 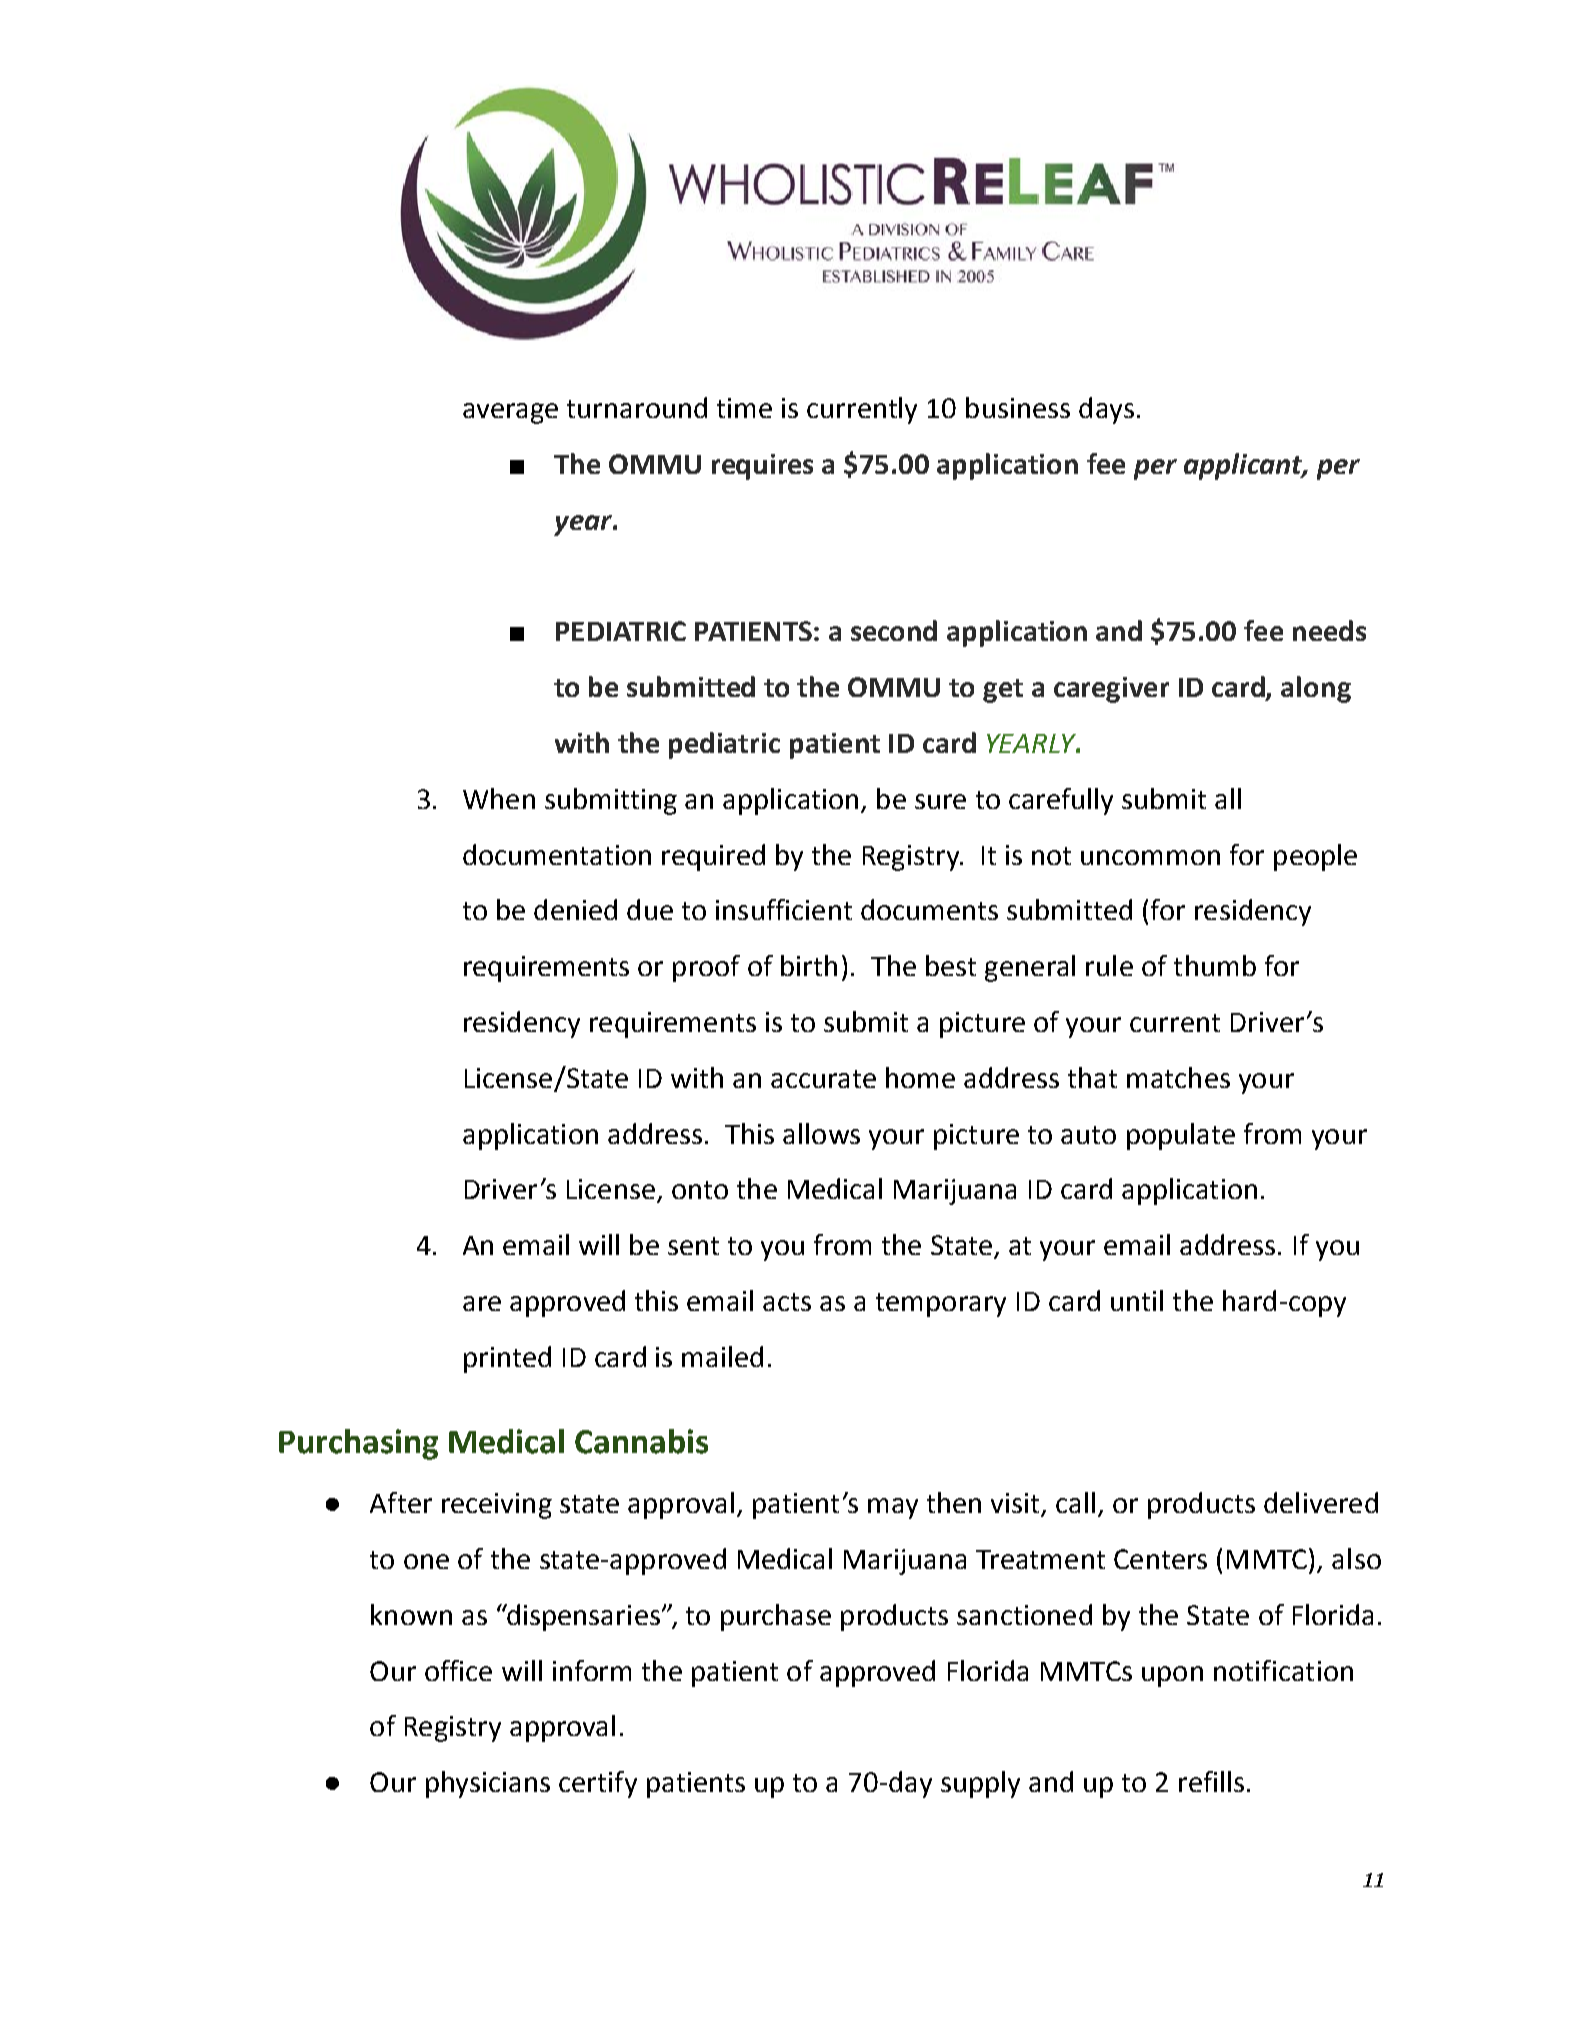 I want to click on supply, so click(x=980, y=1784).
